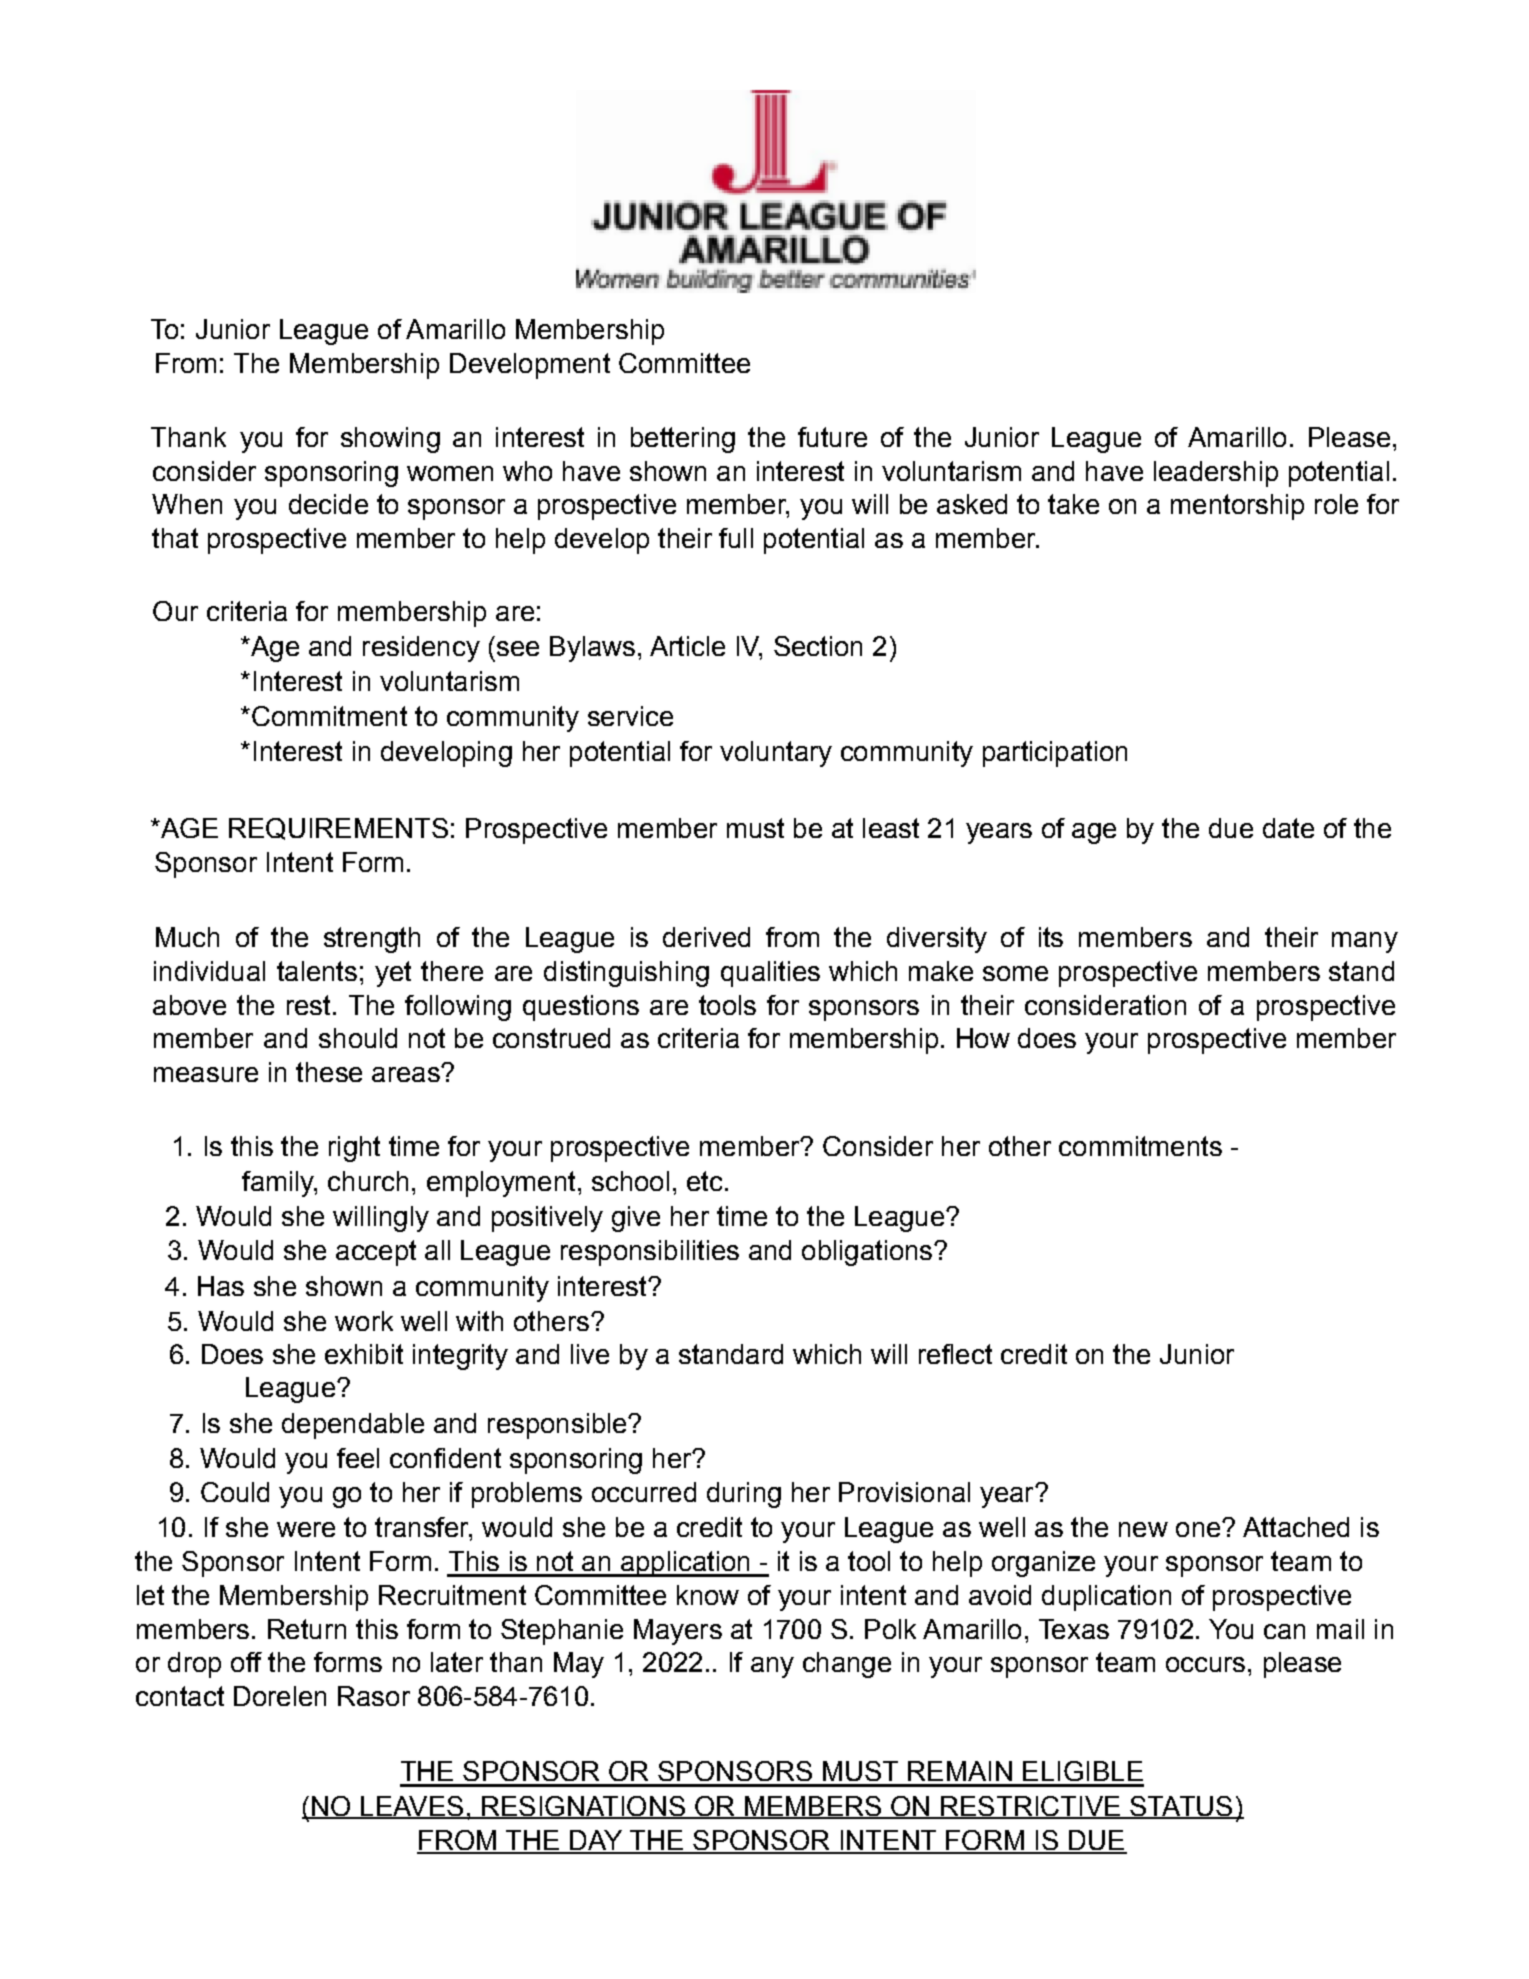 This page has height=1979, width=1529. Describe the element at coordinates (704, 1181) in the page. I see `etc` at that location.
